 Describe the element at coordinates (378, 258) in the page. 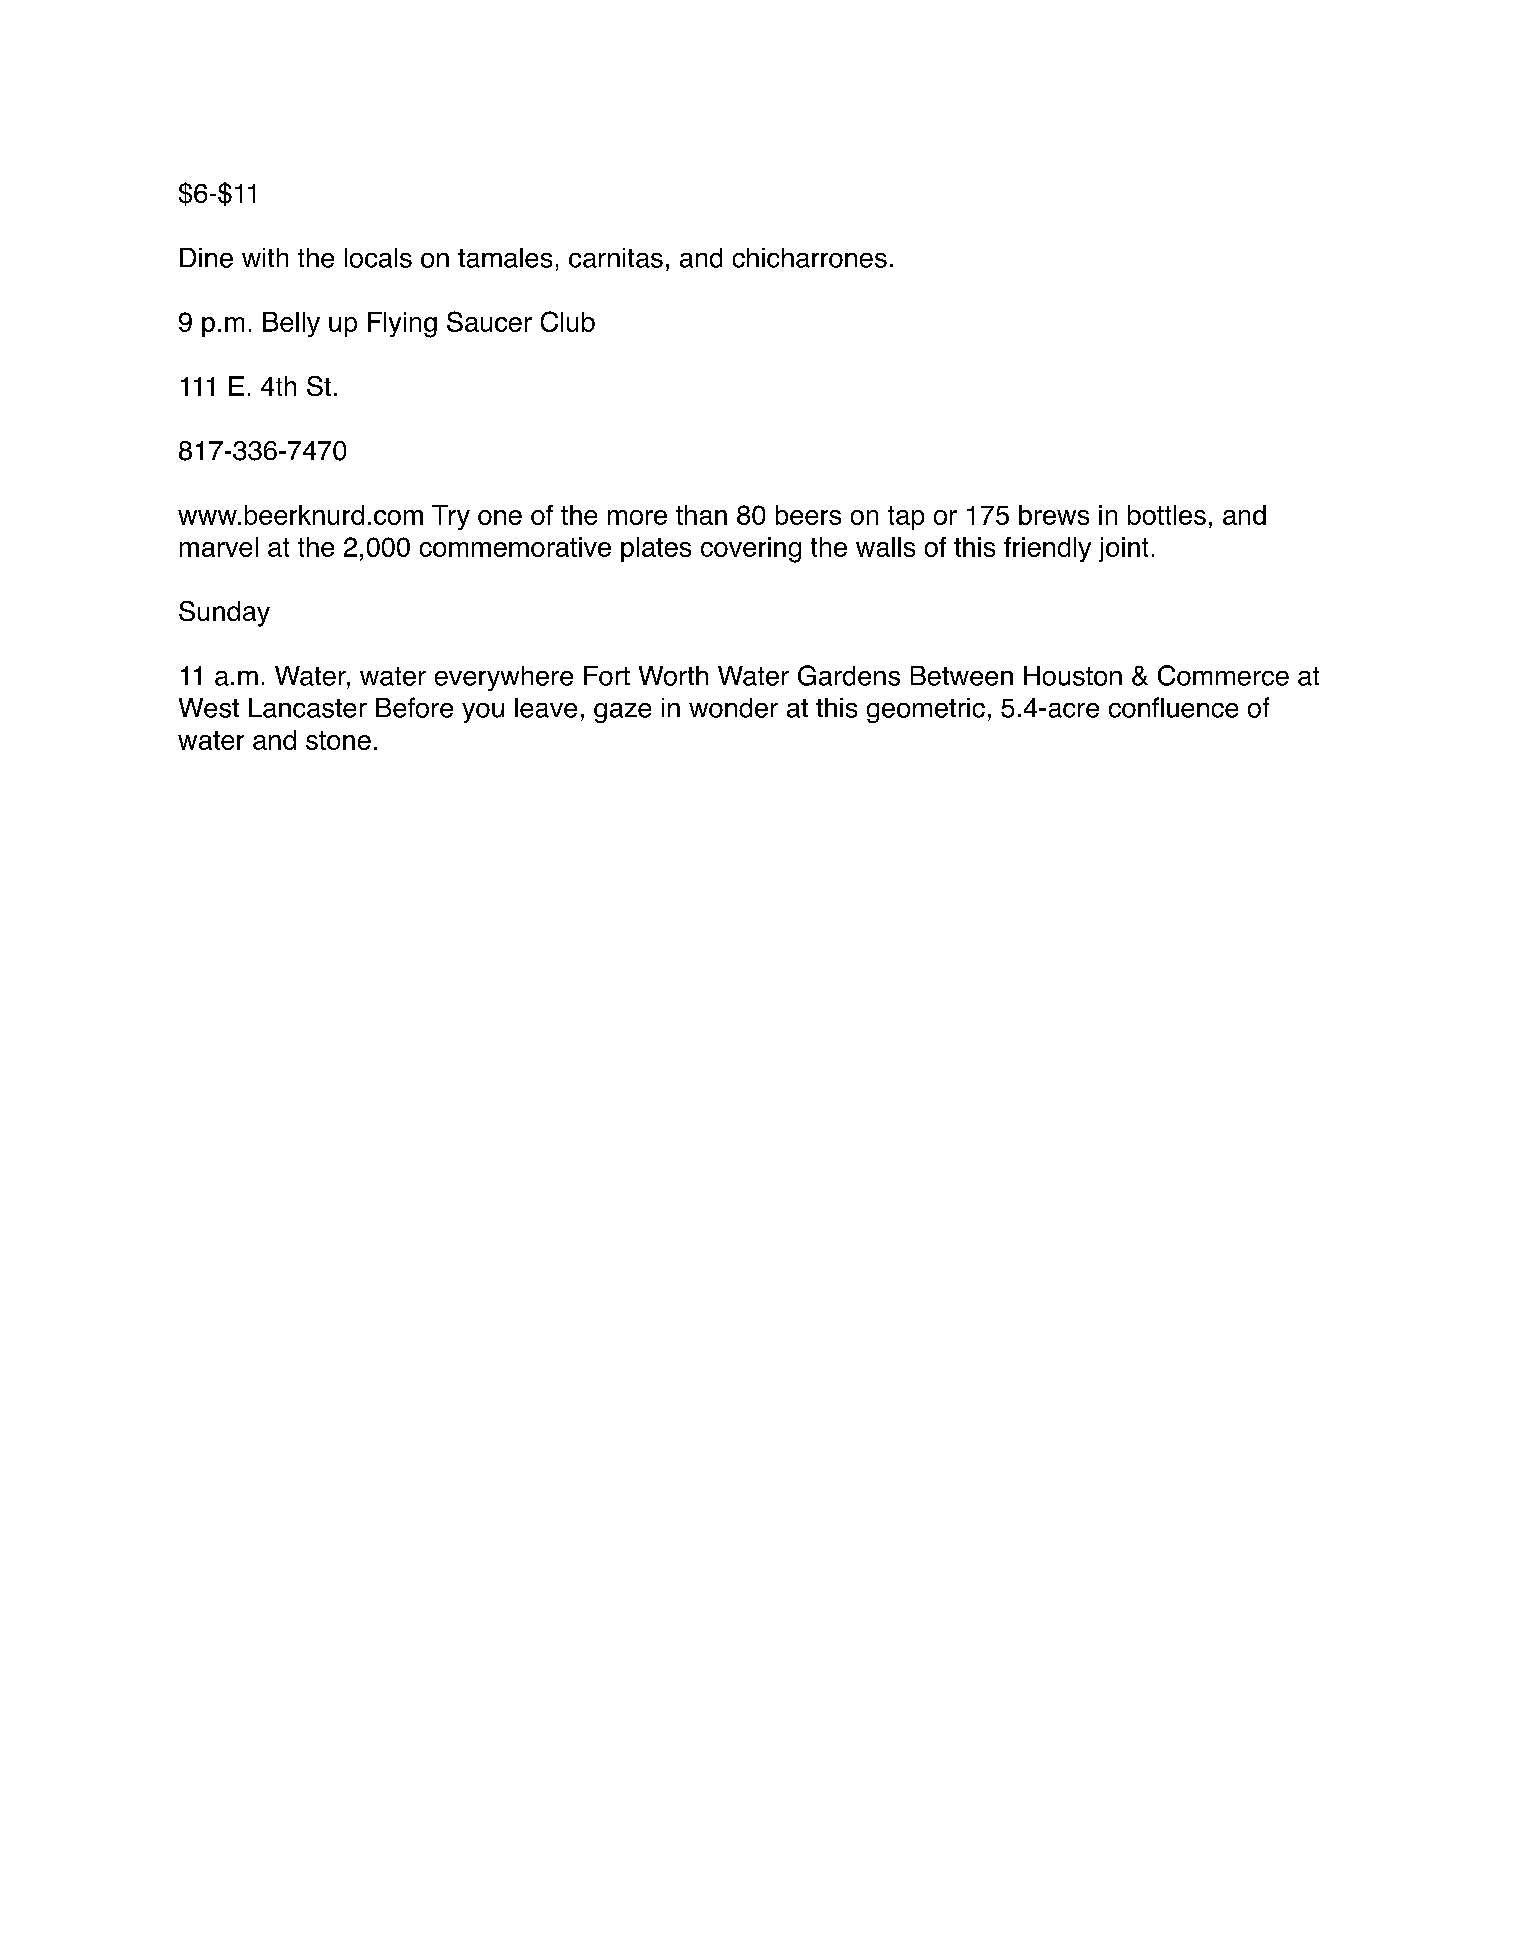

I see `locals` at that location.
